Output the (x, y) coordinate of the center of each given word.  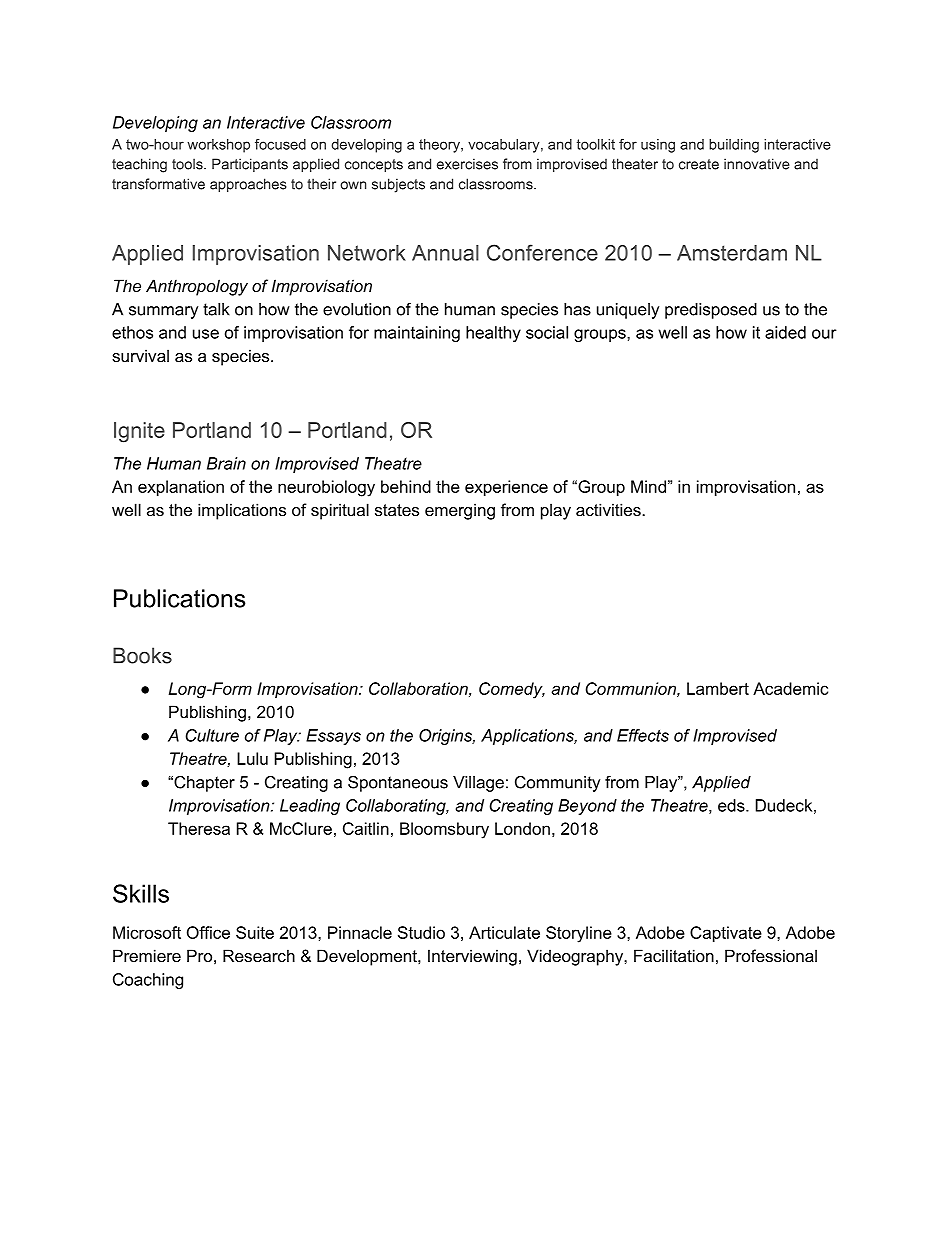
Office (208, 932)
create (699, 164)
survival (140, 355)
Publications (180, 598)
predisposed (711, 311)
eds (732, 805)
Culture (212, 735)
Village (478, 784)
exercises (467, 164)
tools (188, 164)
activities (609, 509)
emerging (460, 511)
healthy (493, 334)
